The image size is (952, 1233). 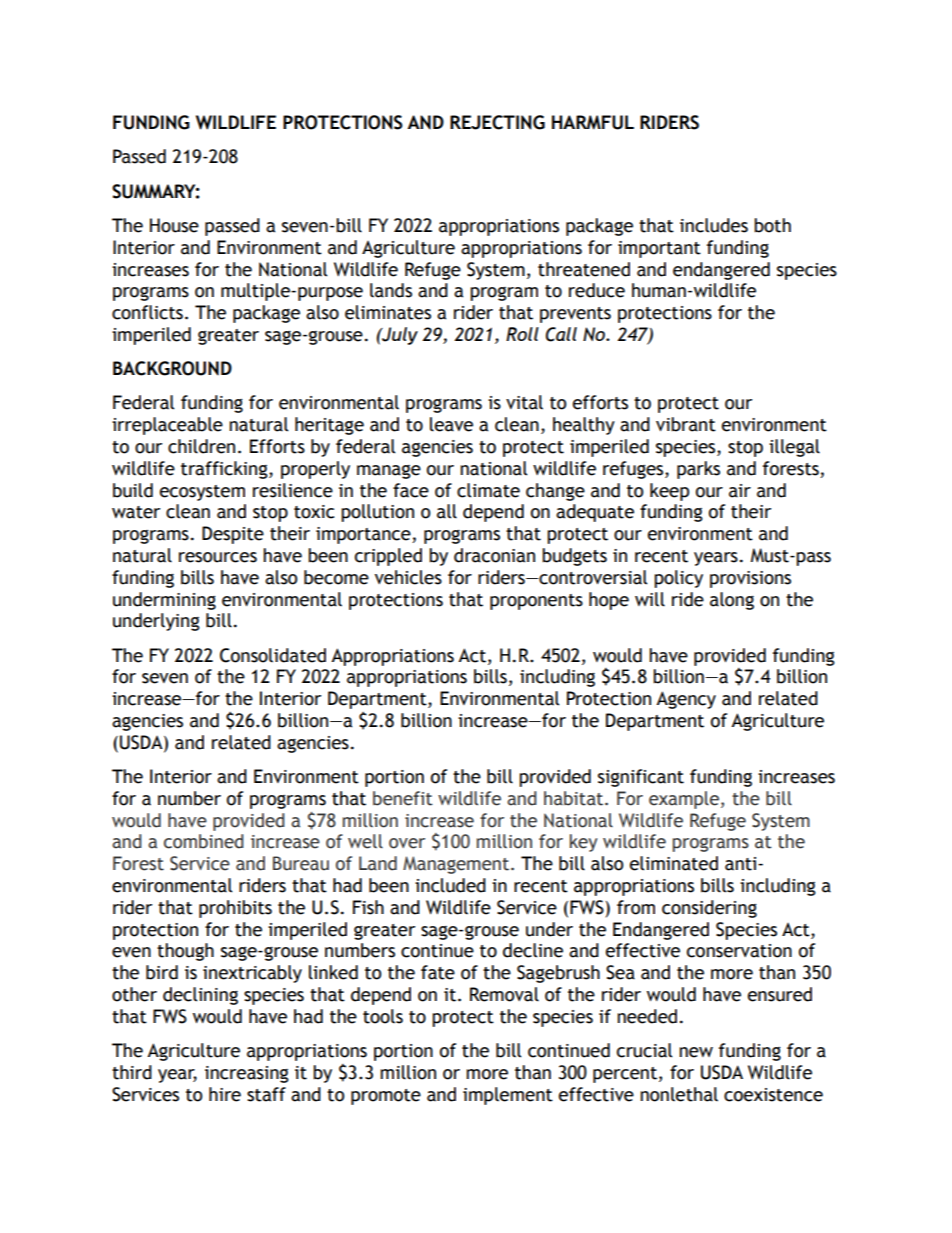 What do you see at coordinates (698, 470) in the page?
I see `parks` at bounding box center [698, 470].
